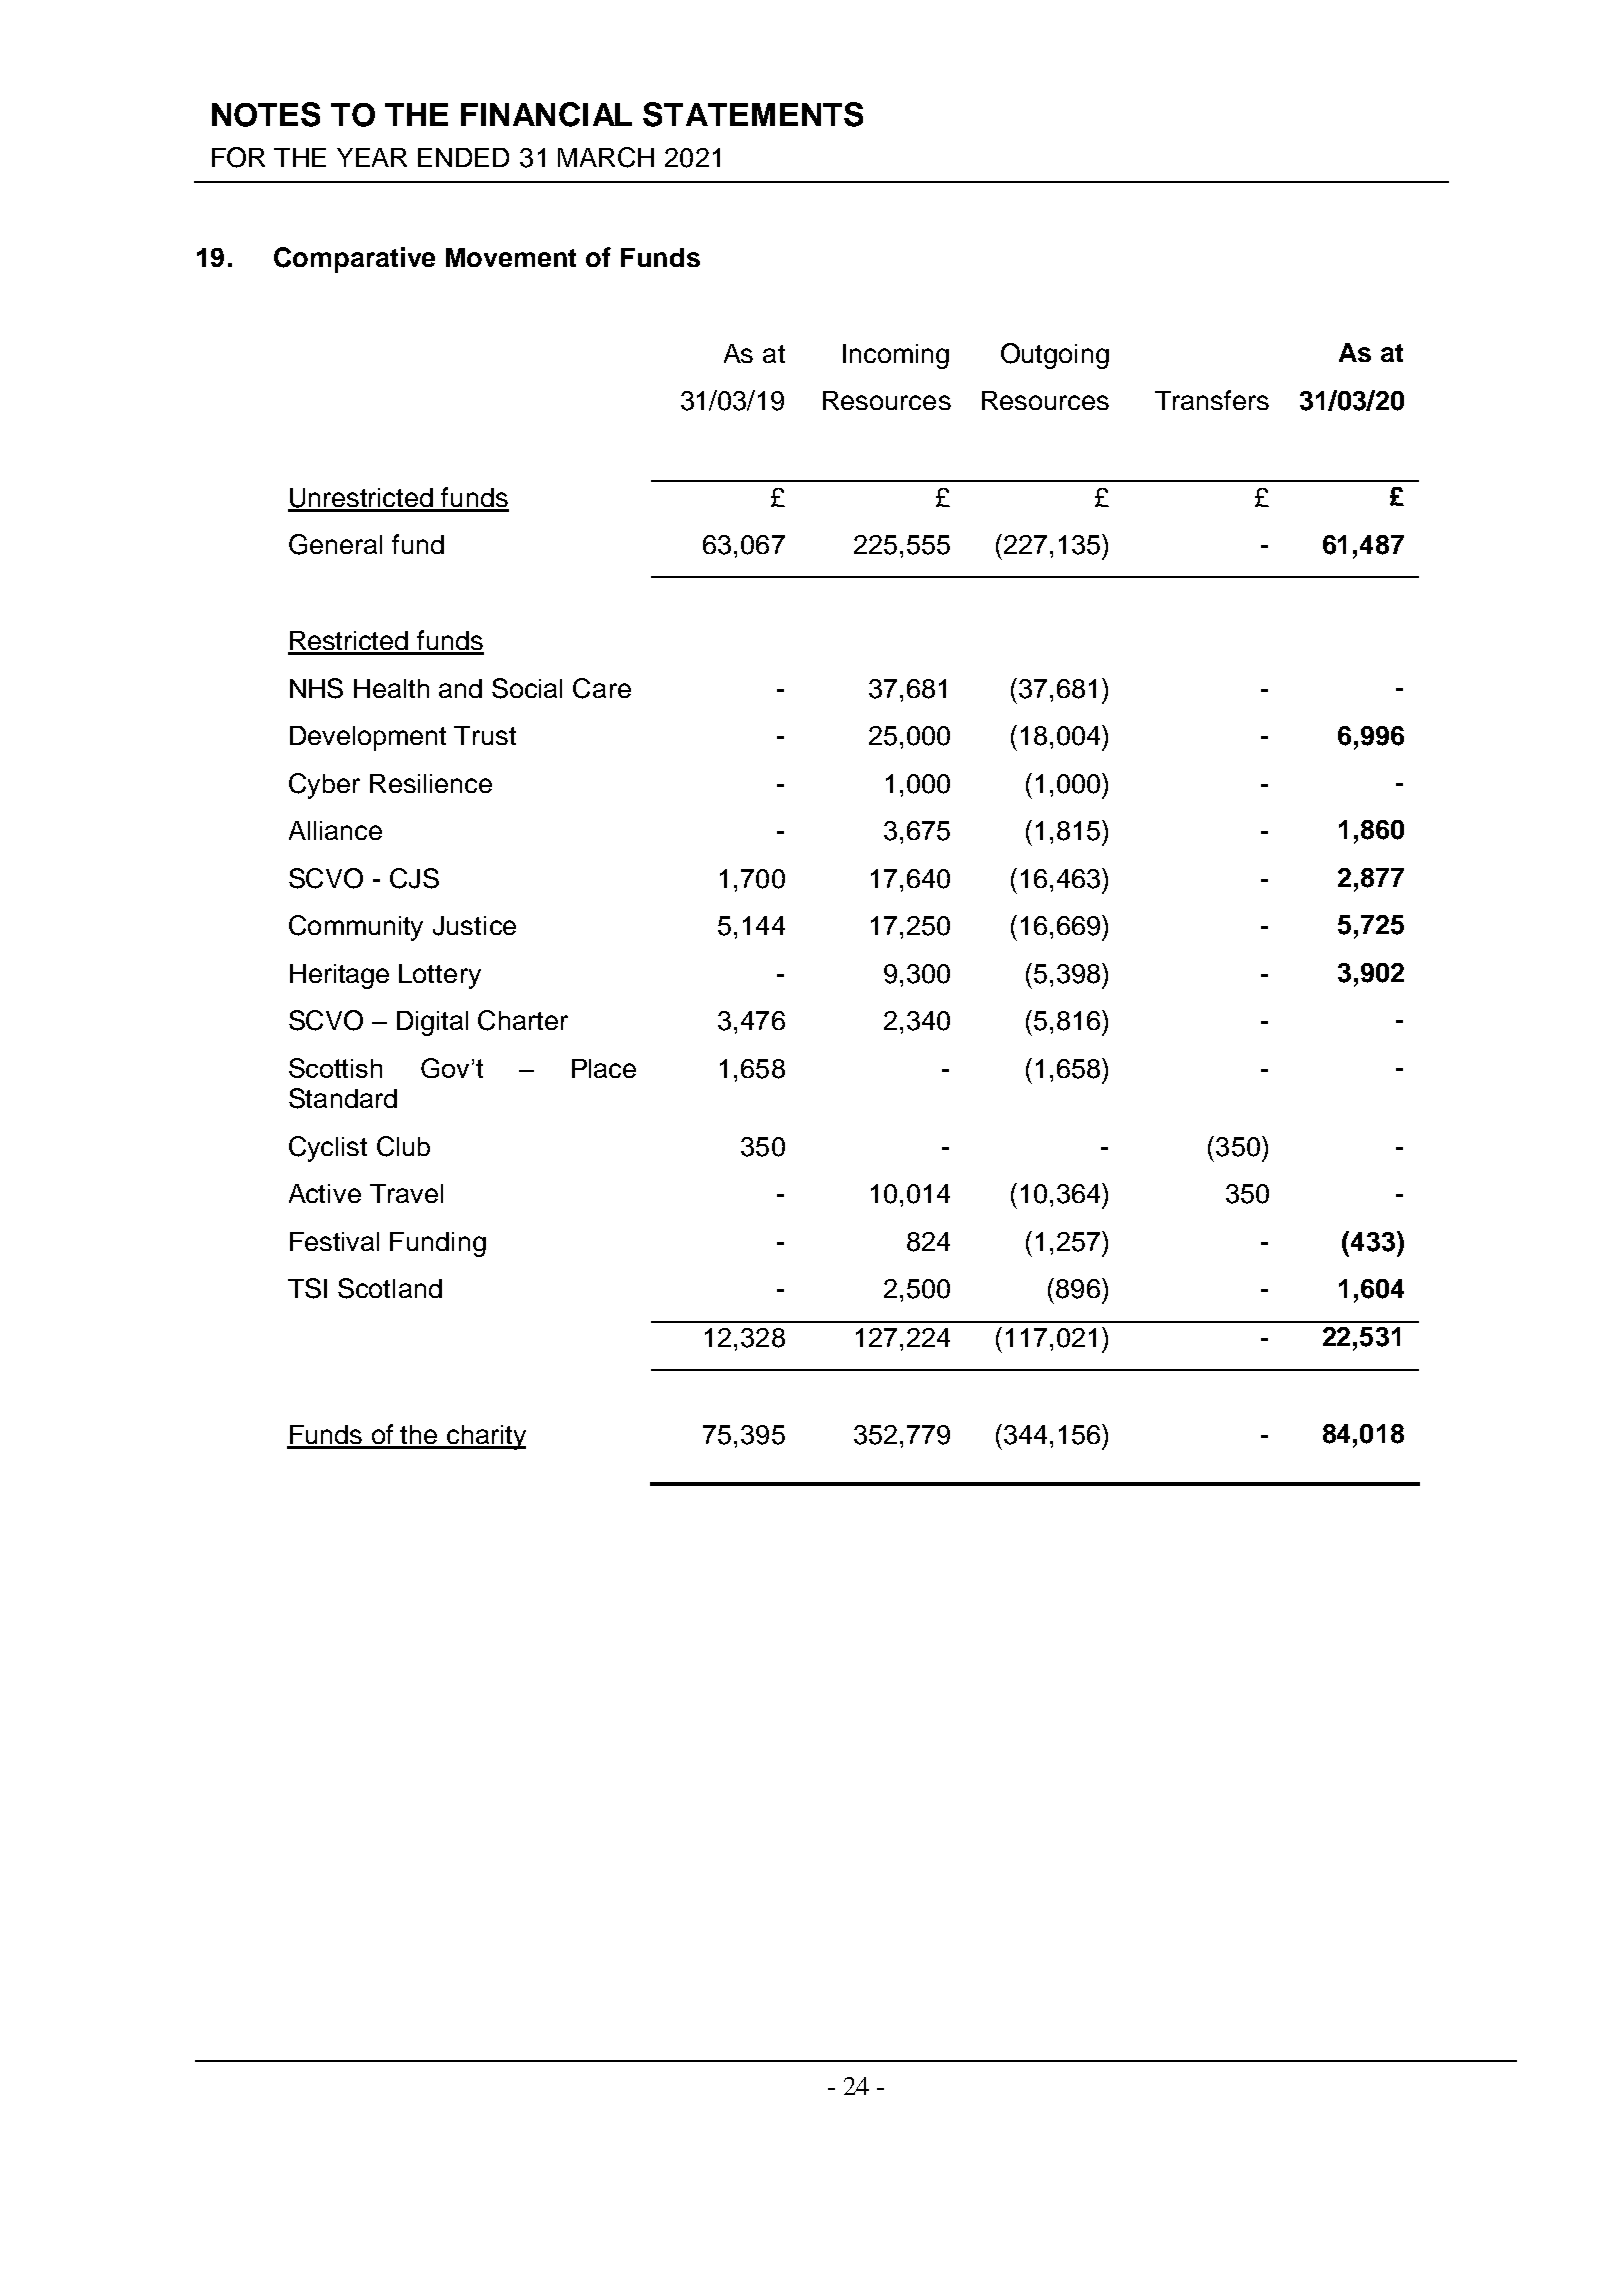 This screenshot has width=1614, height=2282. What do you see at coordinates (753, 114) in the screenshot?
I see `STATEMENTS` at bounding box center [753, 114].
